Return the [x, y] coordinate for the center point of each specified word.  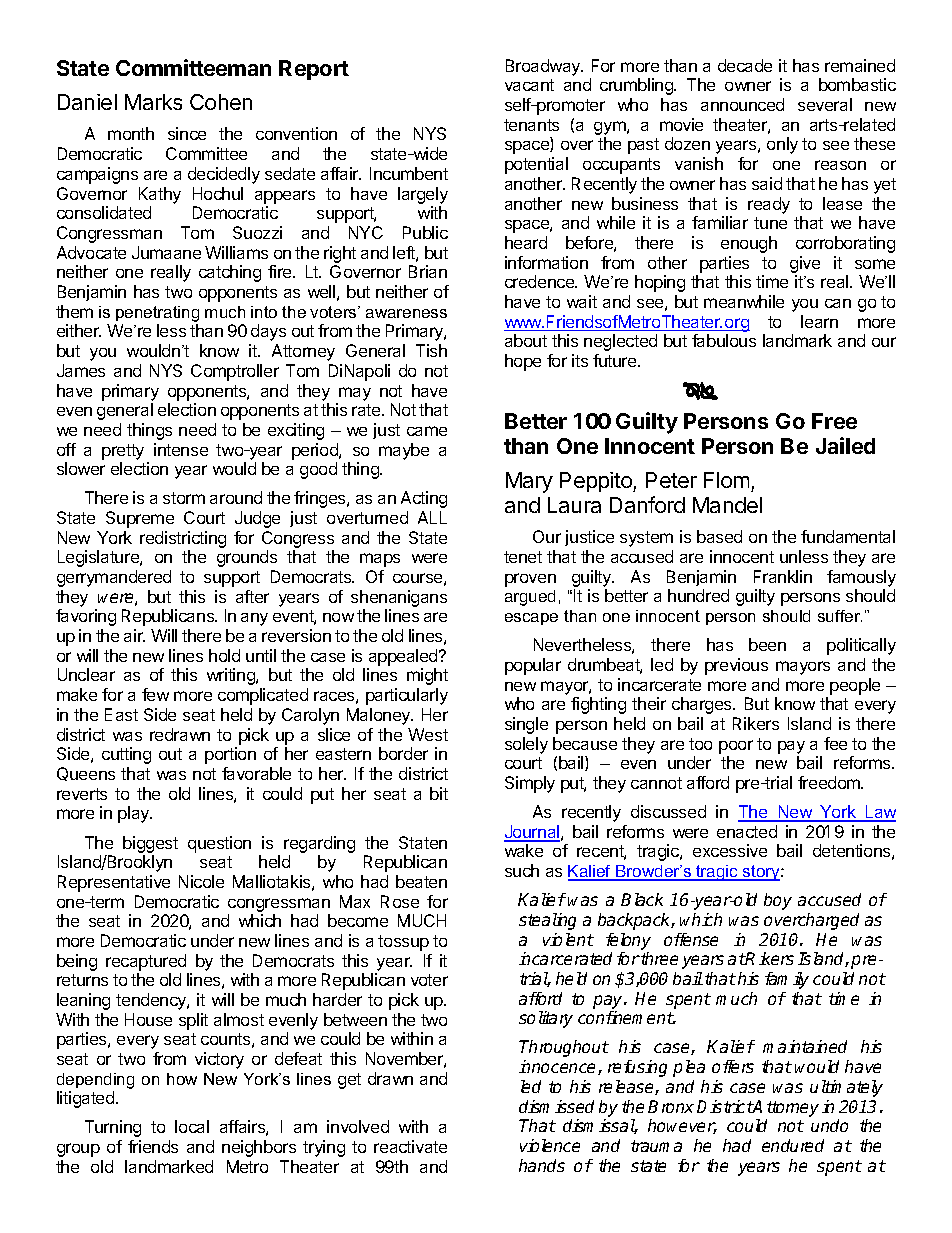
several [825, 104]
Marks [153, 102]
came [427, 431]
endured [793, 1145]
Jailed [845, 445]
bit [439, 793]
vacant [529, 85]
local [192, 1126]
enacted [747, 831]
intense [181, 449]
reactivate [410, 1146]
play [135, 814]
